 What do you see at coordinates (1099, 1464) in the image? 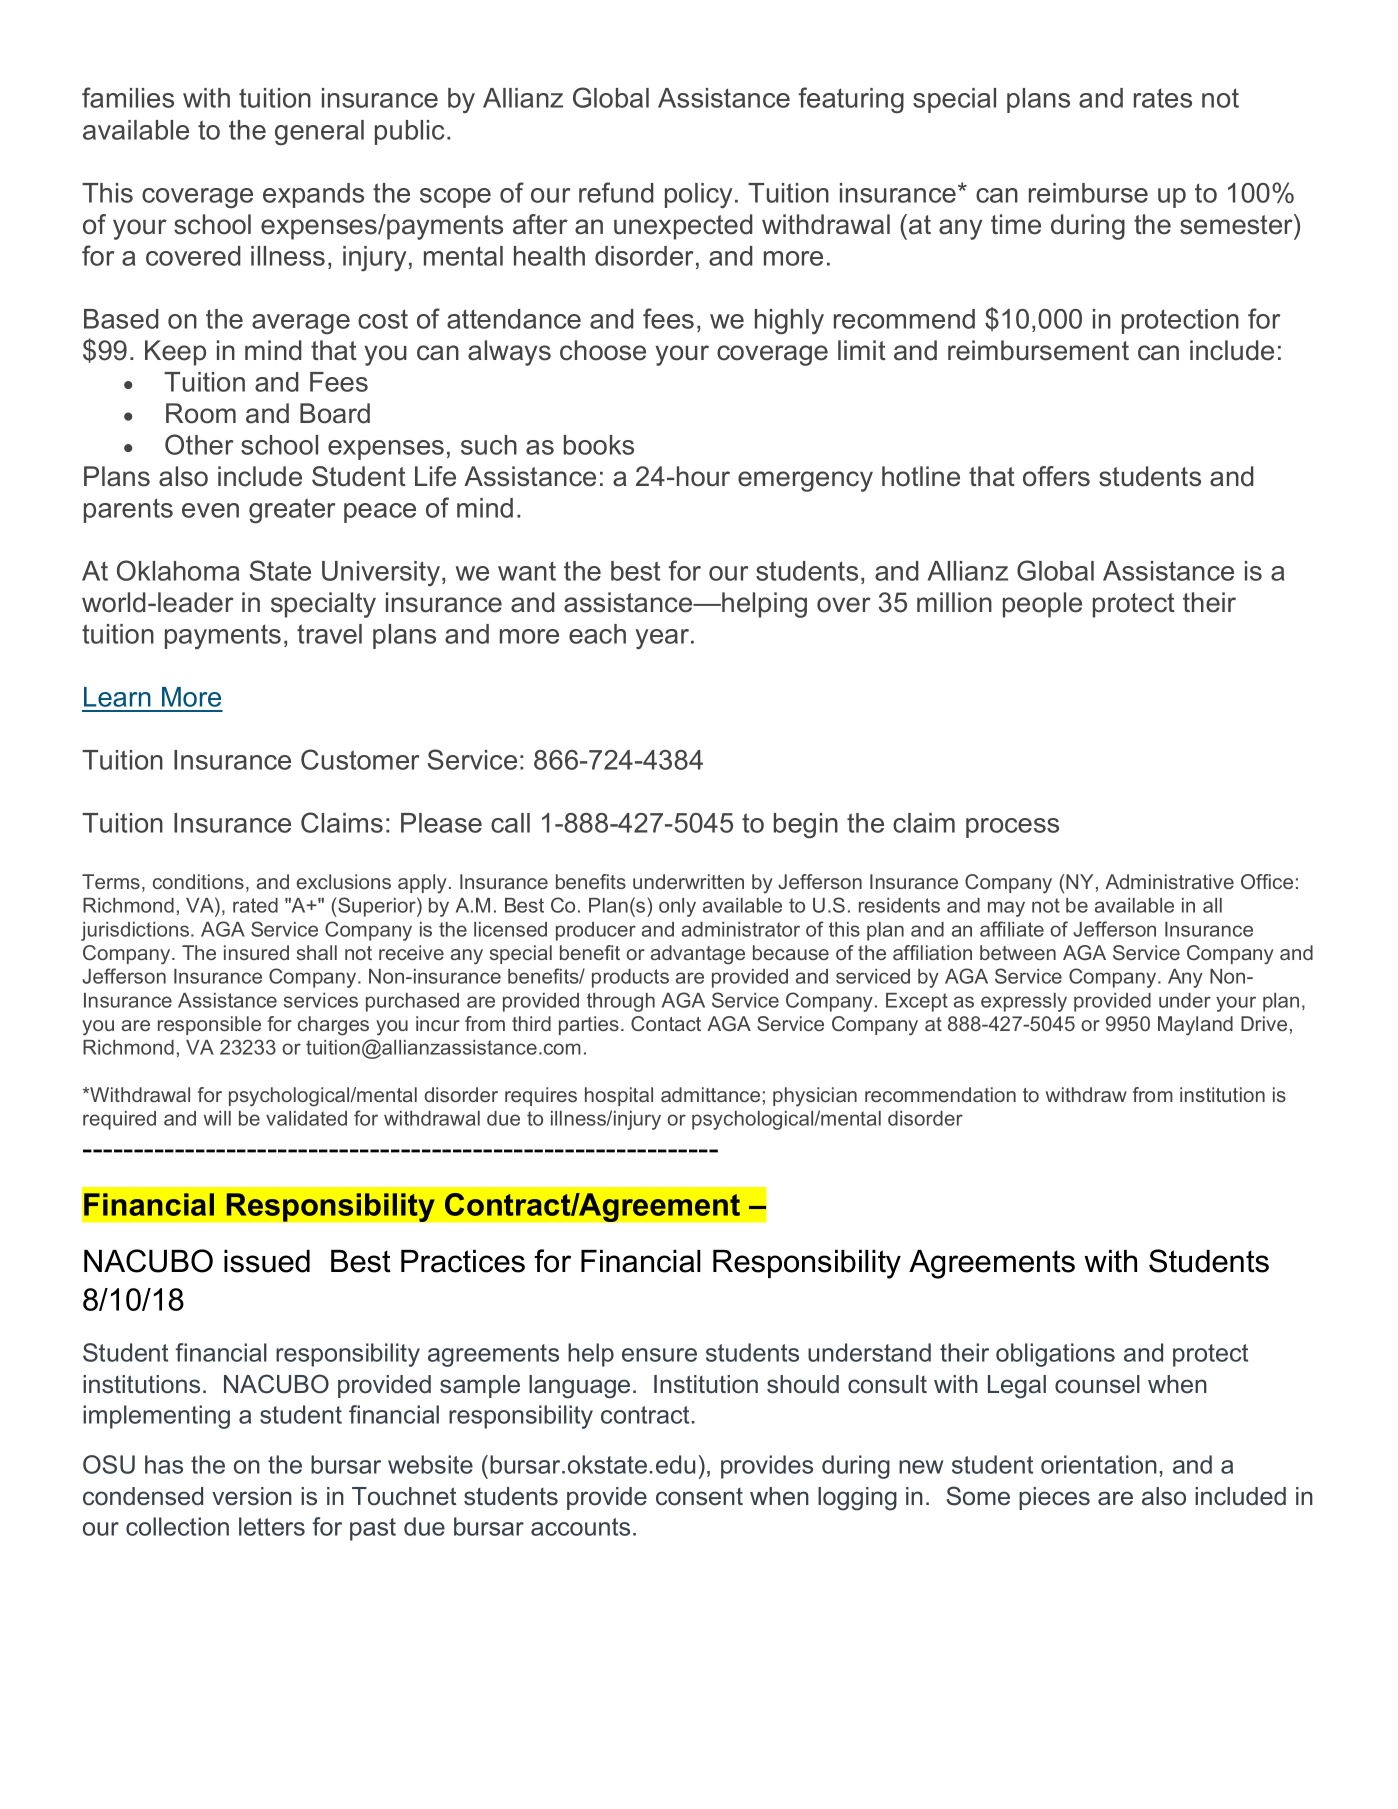
I see `orientation` at bounding box center [1099, 1464].
